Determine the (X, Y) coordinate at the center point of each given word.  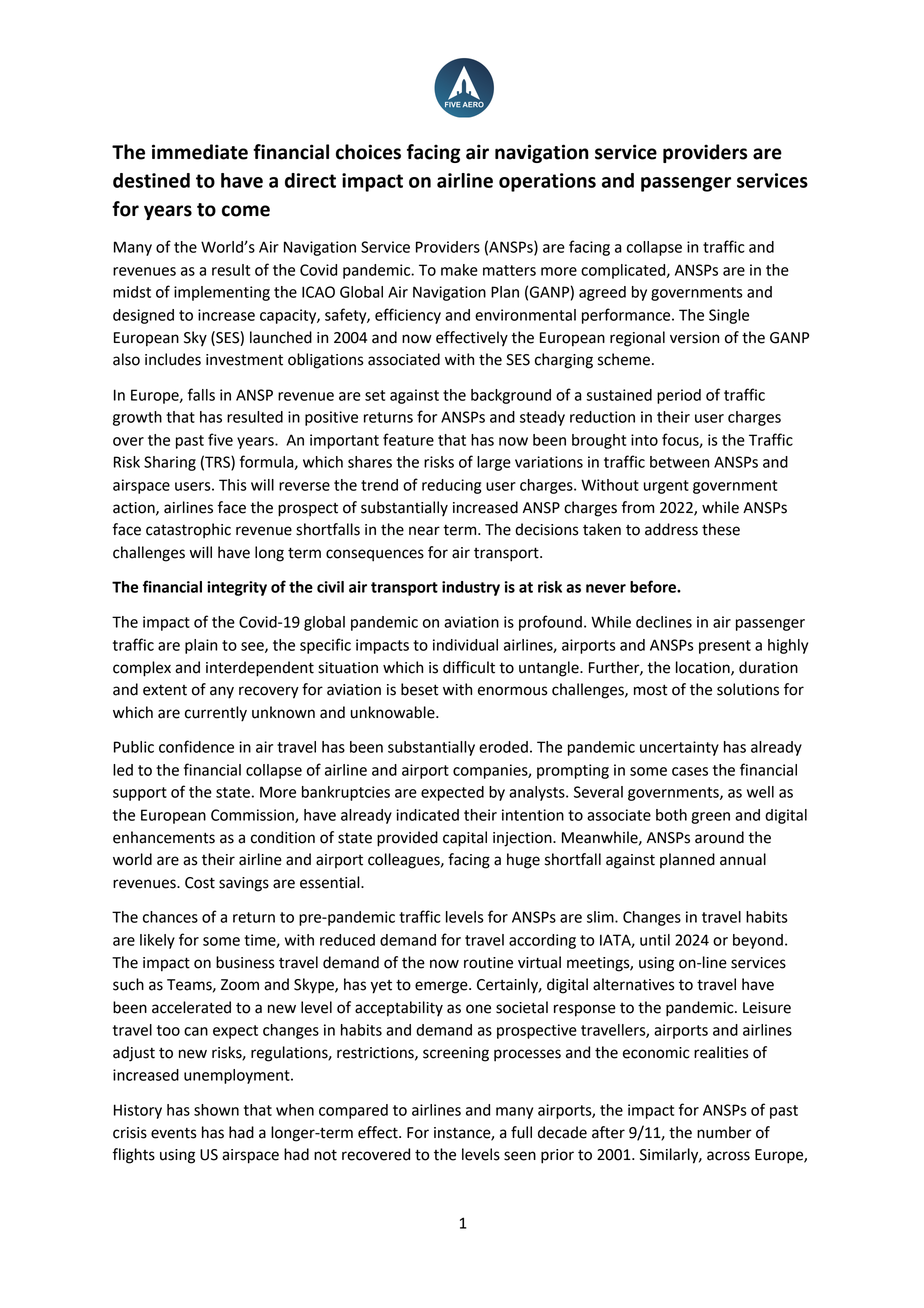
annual (743, 859)
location (704, 668)
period (679, 396)
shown (216, 1110)
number (724, 1132)
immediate (200, 152)
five (220, 439)
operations (547, 182)
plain (201, 646)
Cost (200, 883)
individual (465, 645)
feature (408, 439)
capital (465, 839)
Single (729, 316)
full (521, 1132)
